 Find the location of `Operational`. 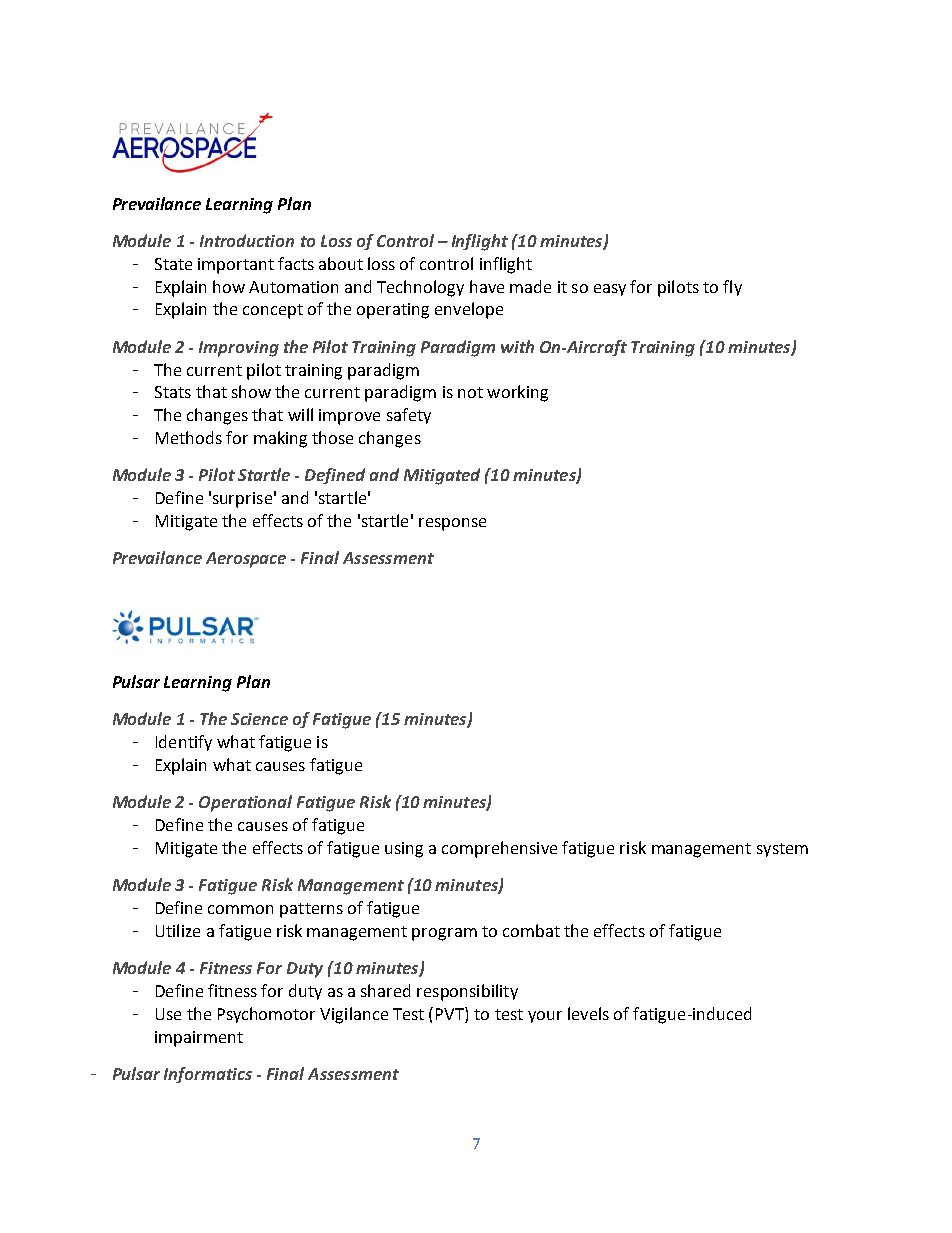

Operational is located at coordinates (245, 803).
